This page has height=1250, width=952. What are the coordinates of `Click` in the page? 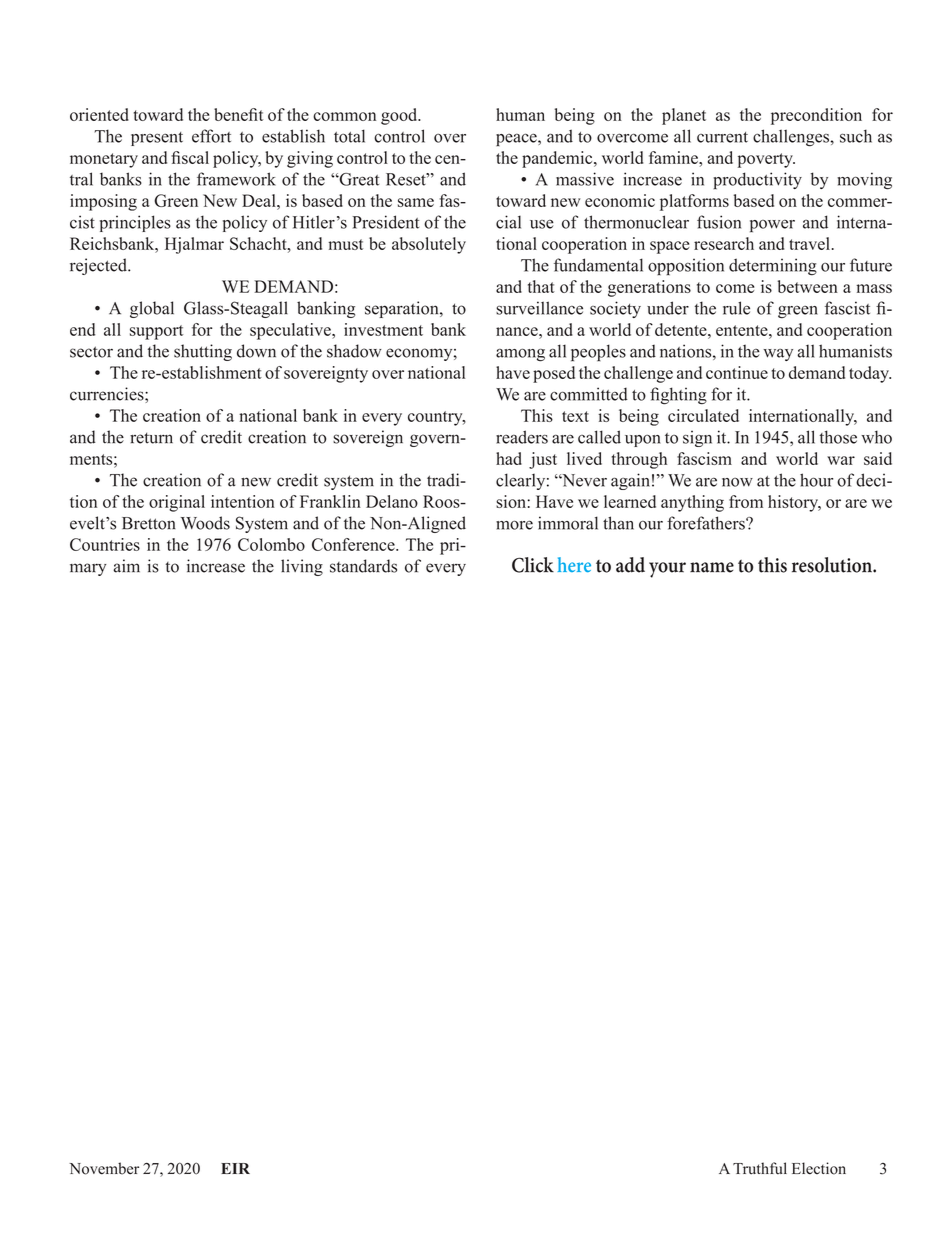 It's located at (533, 565).
